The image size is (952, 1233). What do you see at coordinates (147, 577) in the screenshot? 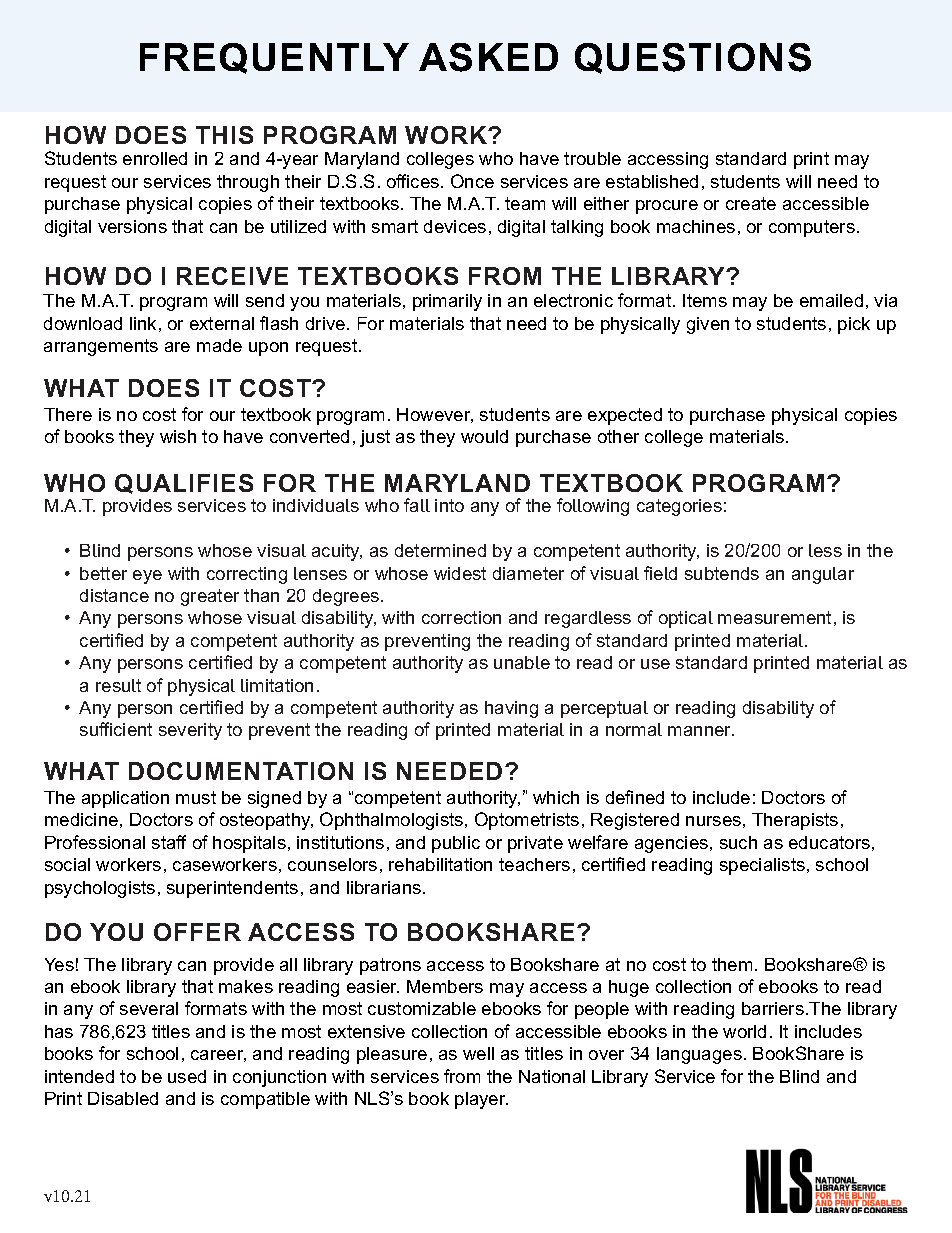
I see `eye` at bounding box center [147, 577].
